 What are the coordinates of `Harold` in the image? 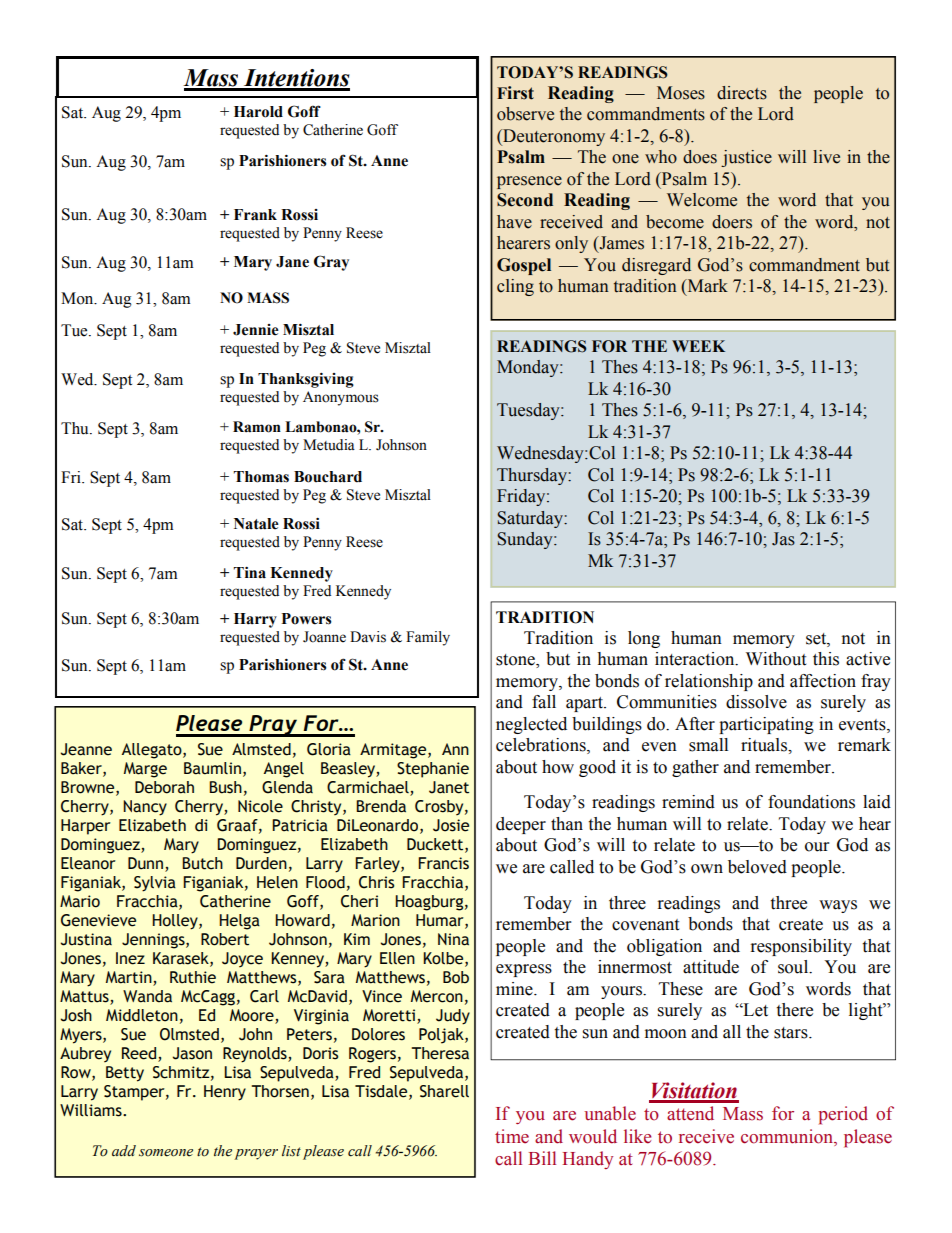 It's located at (258, 112).
